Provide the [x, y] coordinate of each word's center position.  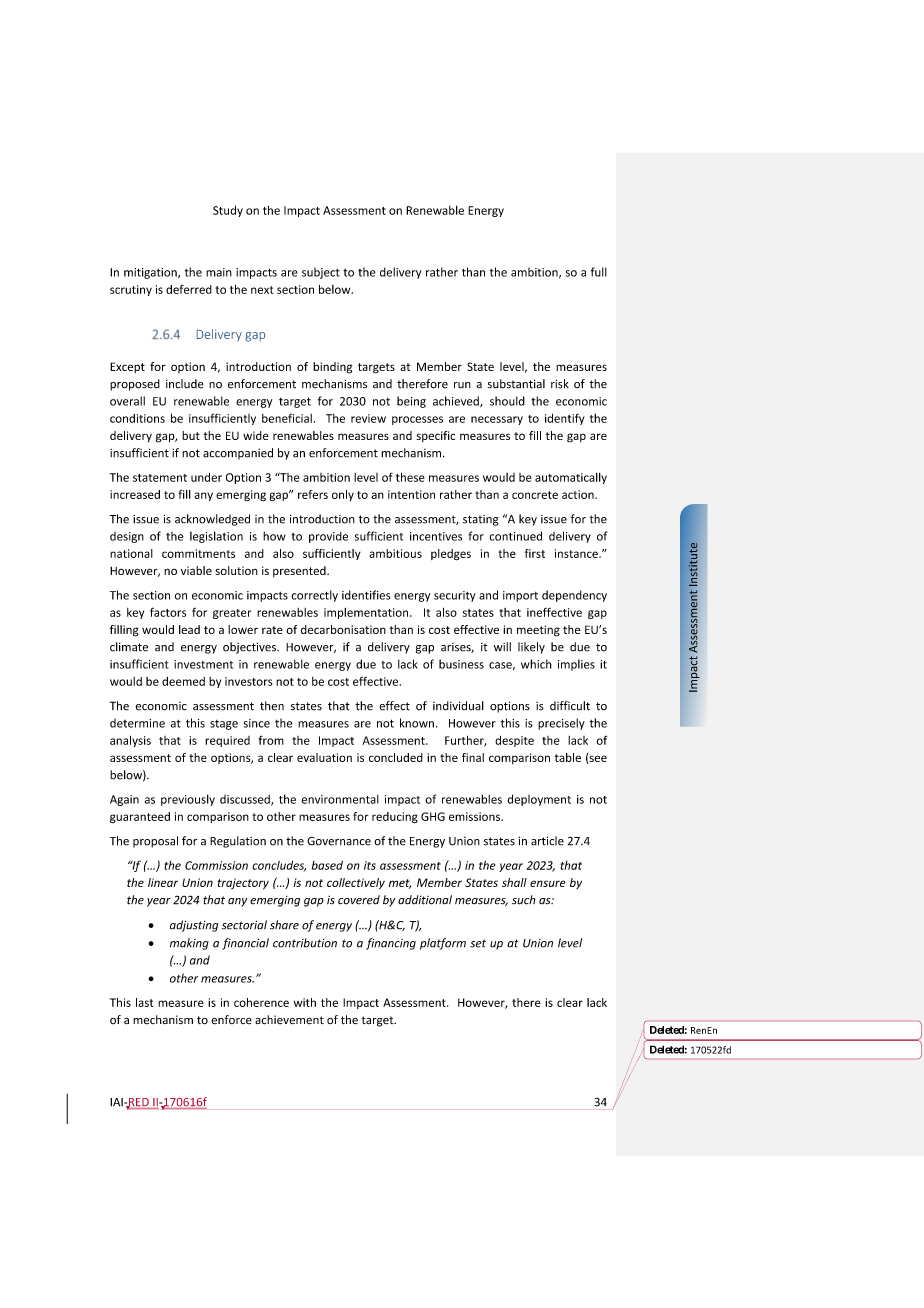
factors [168, 612]
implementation [367, 613]
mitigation [151, 273]
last [144, 1002]
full [599, 272]
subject [321, 273]
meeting [538, 631]
